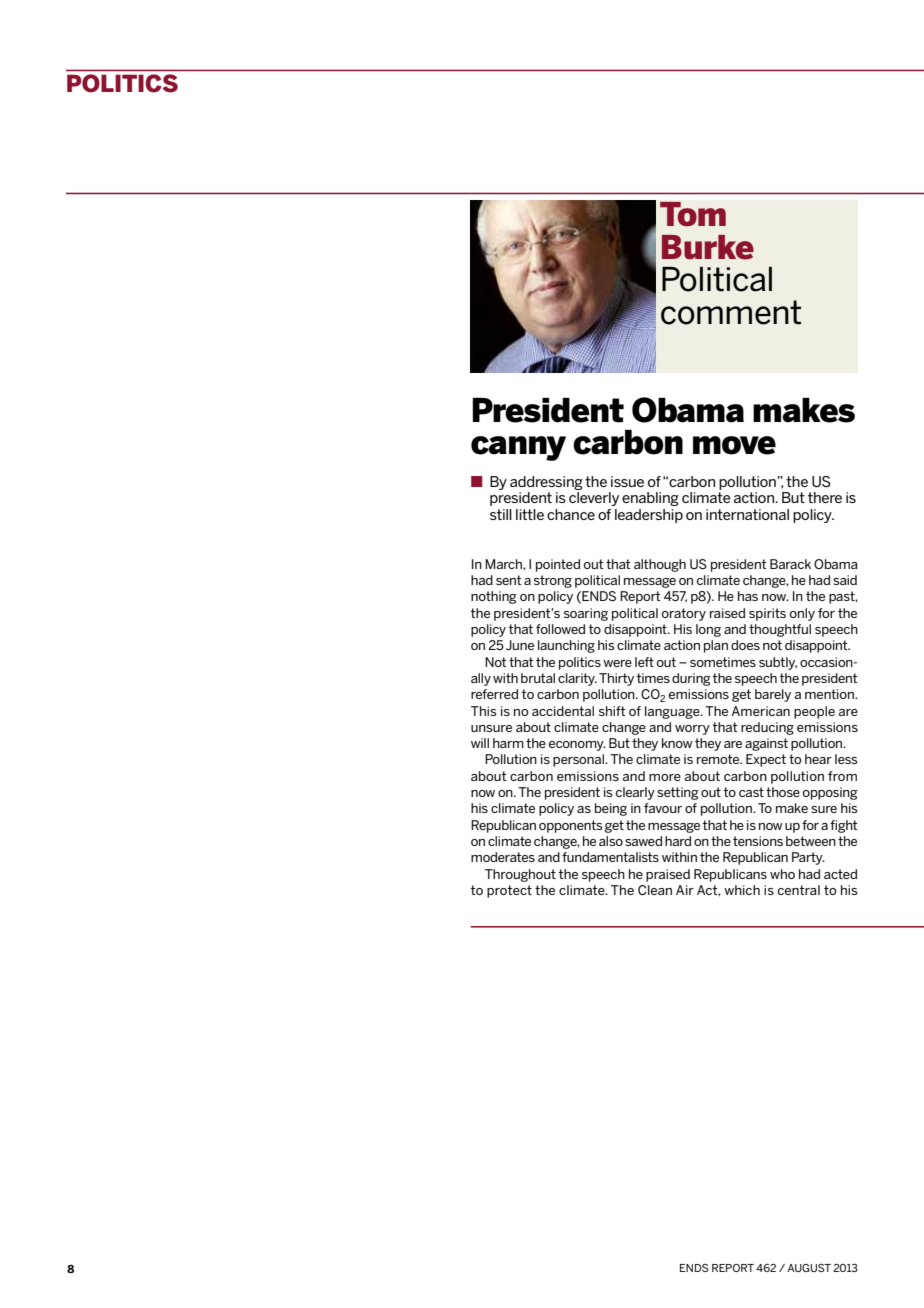  I want to click on comment, so click(731, 312).
